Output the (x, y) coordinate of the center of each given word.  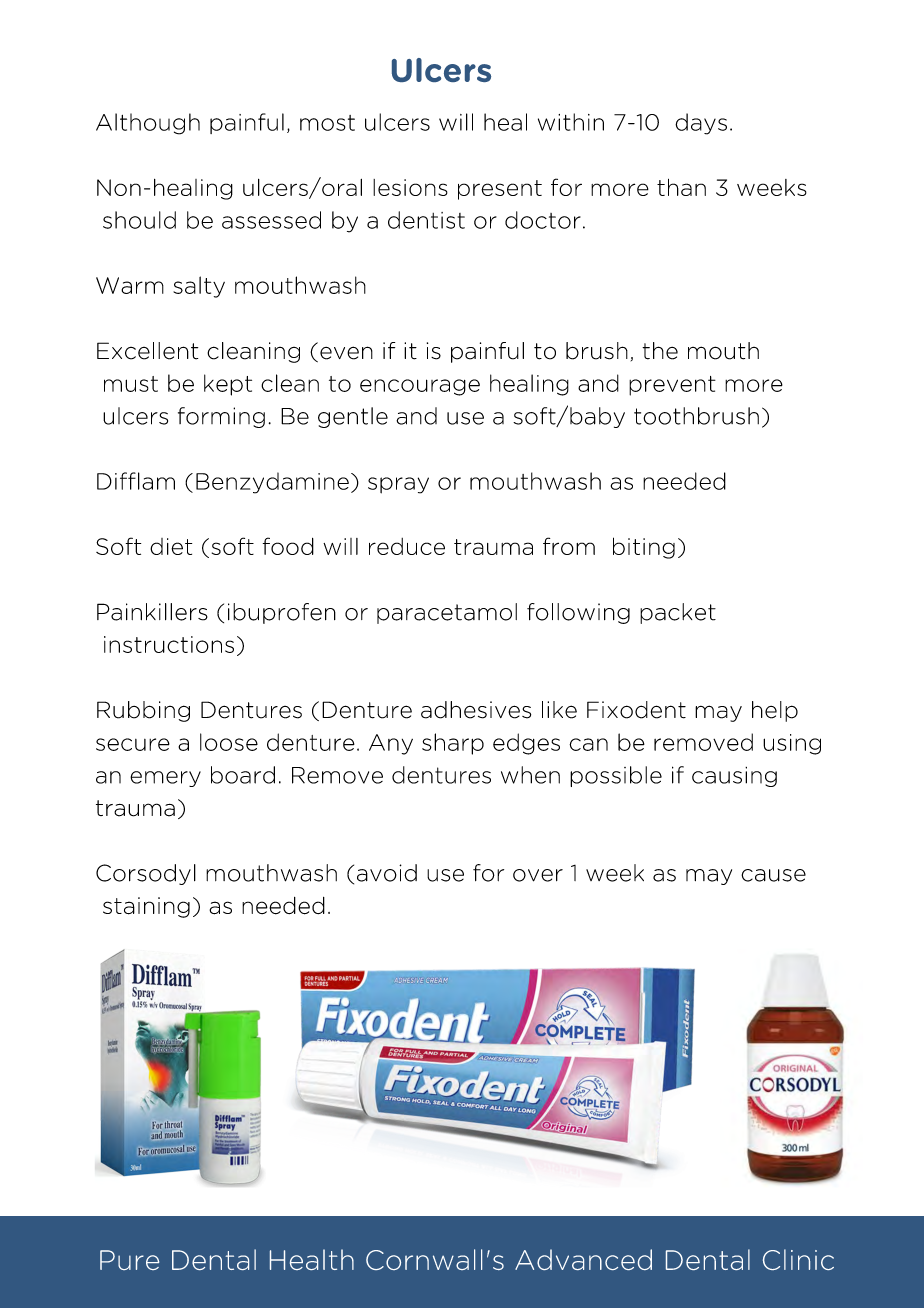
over (538, 875)
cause (773, 875)
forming (221, 417)
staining (146, 907)
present (500, 190)
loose (229, 742)
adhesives (476, 710)
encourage (420, 387)
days (701, 124)
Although (148, 124)
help (775, 711)
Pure (129, 1260)
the (660, 351)
